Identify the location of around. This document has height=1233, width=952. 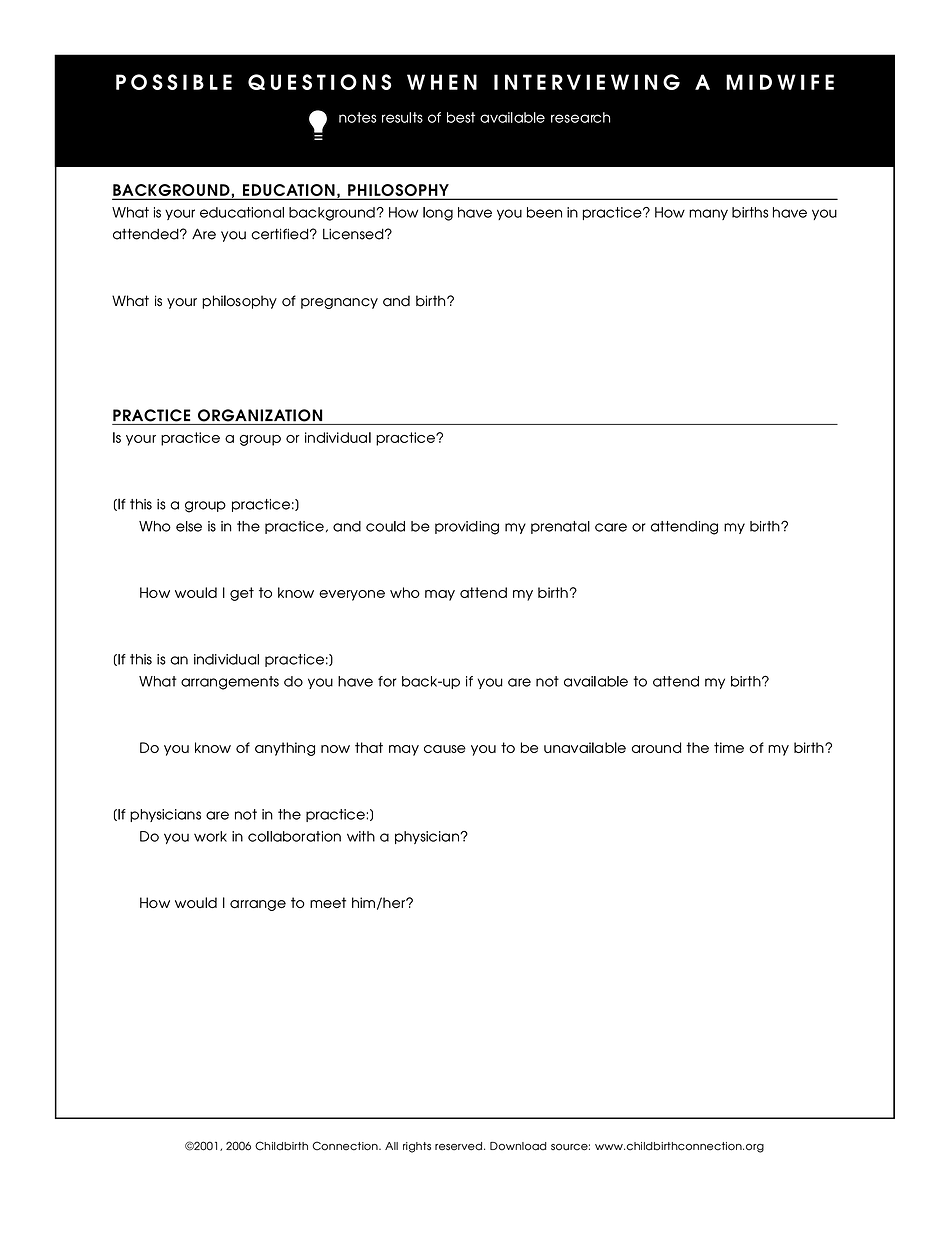
(656, 747).
